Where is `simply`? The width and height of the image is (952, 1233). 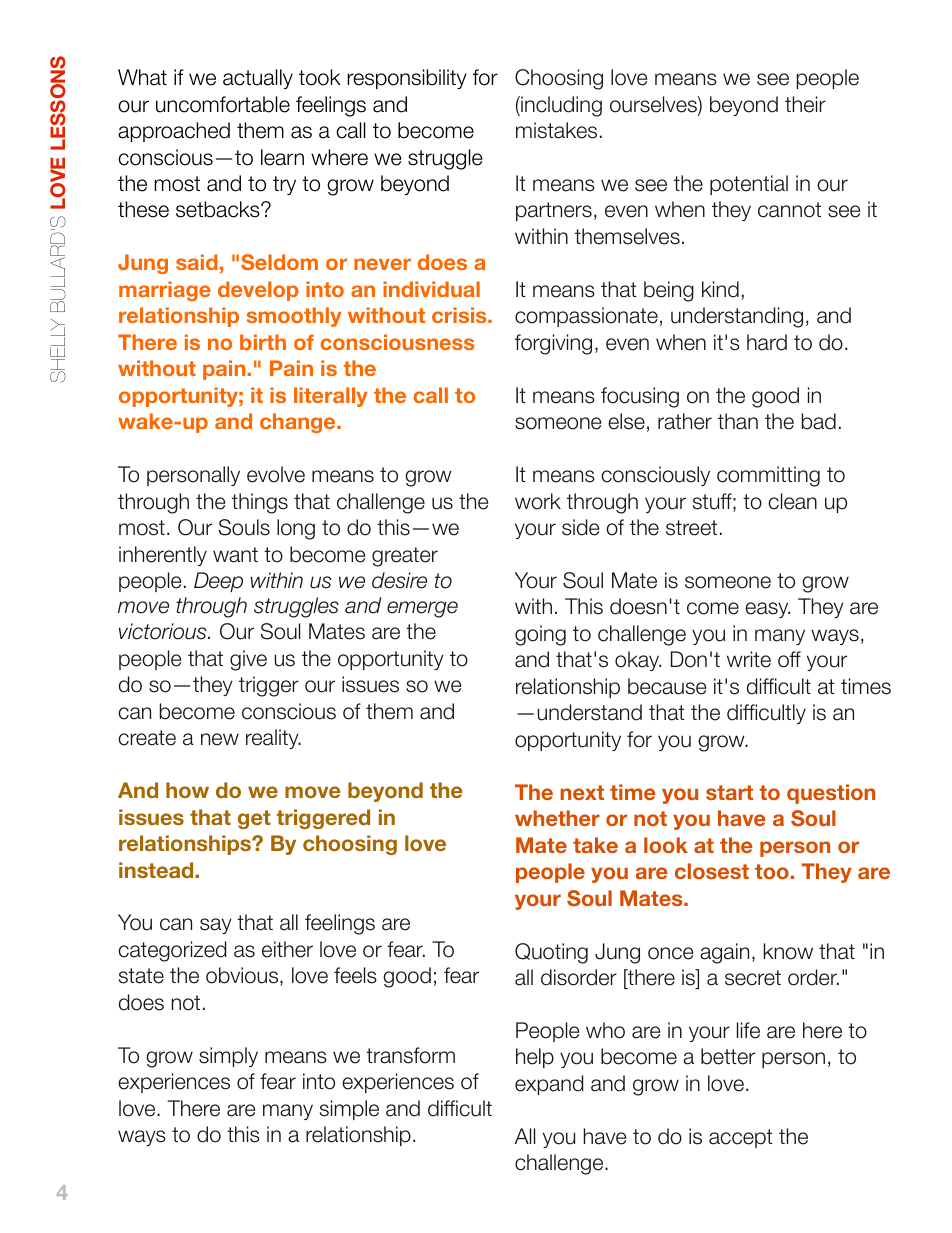
simply is located at coordinates (228, 1057).
